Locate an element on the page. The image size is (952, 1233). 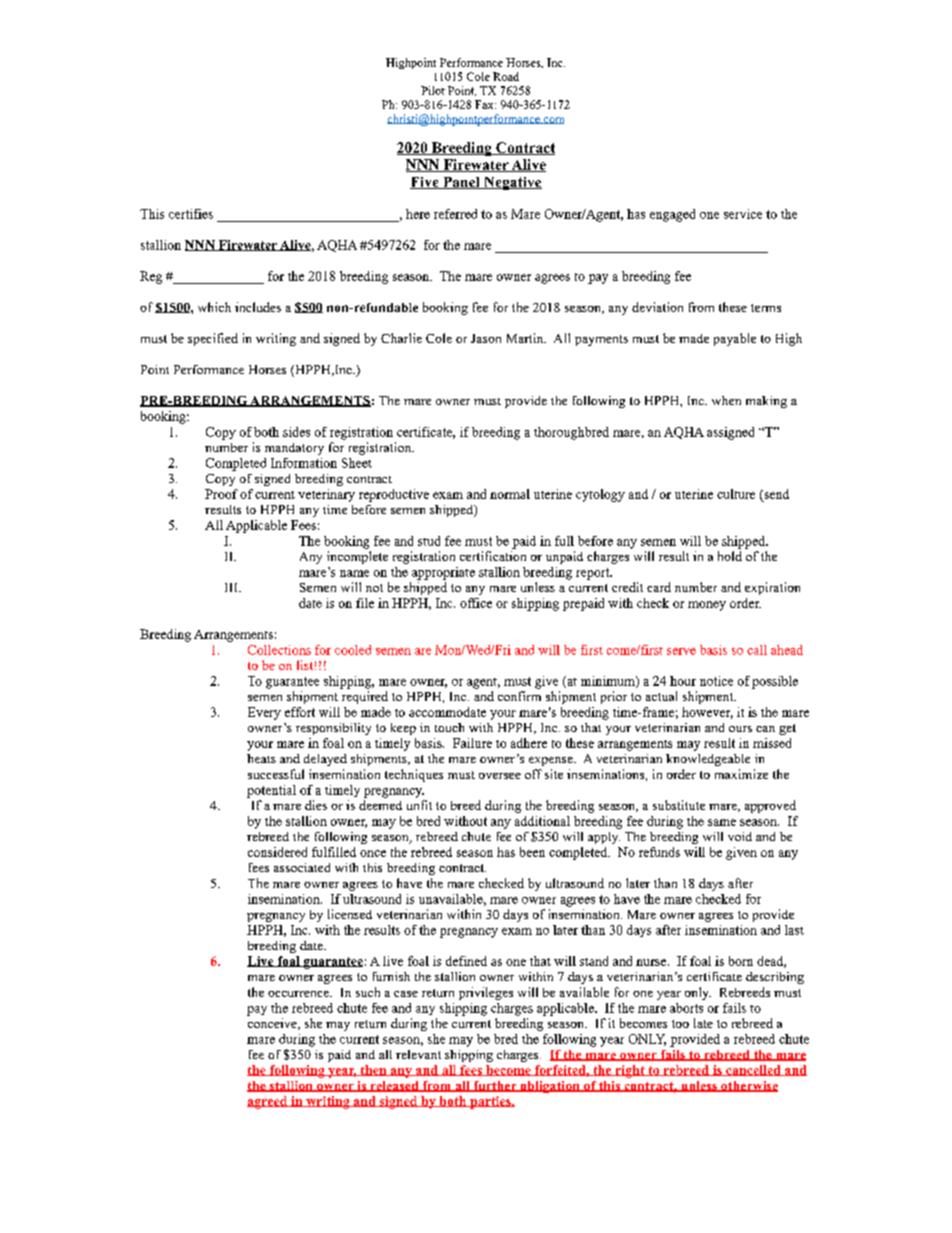
normal is located at coordinates (510, 494).
